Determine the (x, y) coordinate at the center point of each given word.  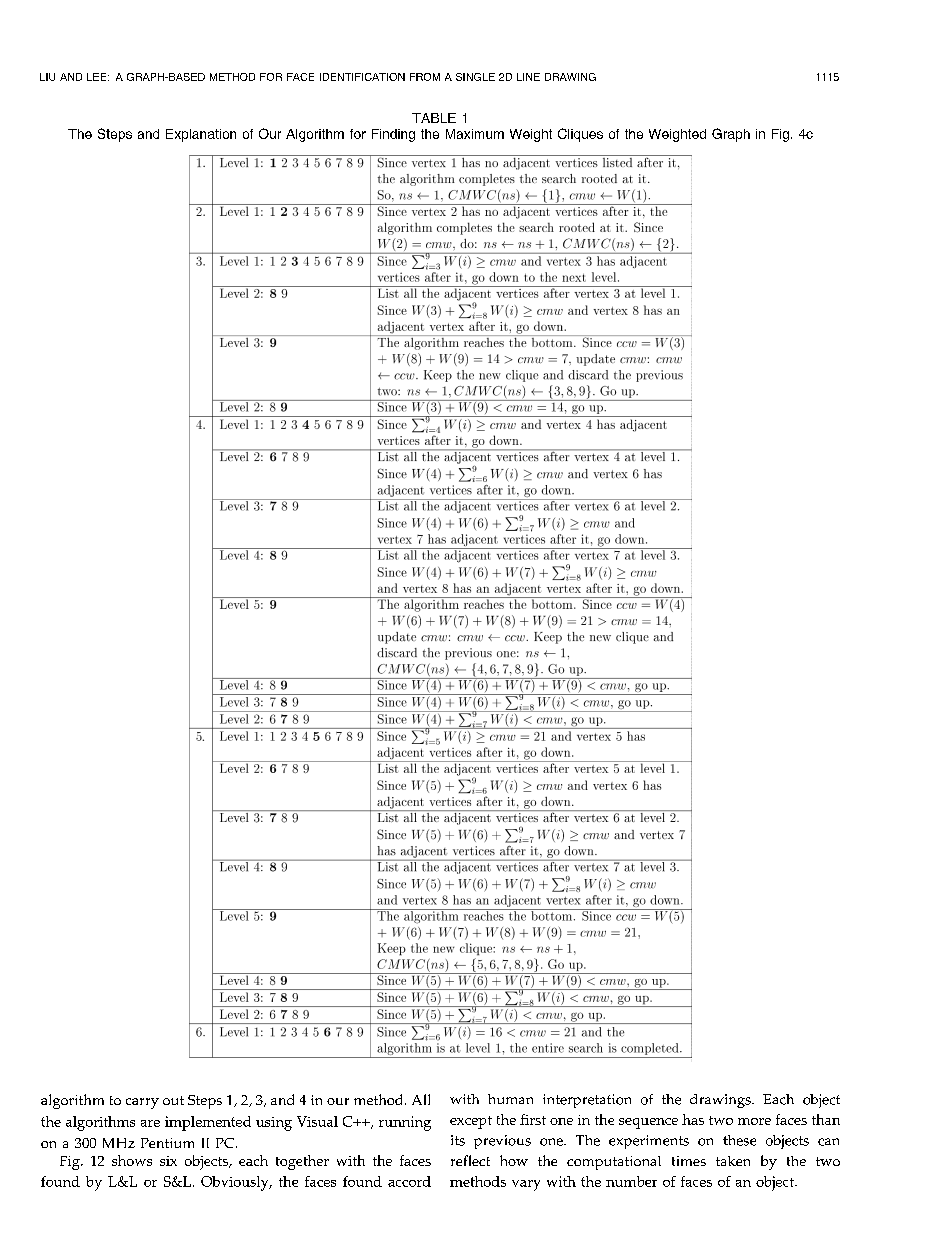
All (421, 1099)
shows (132, 1160)
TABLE (434, 118)
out (173, 1100)
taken (733, 1161)
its (458, 1140)
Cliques (580, 135)
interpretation (587, 1101)
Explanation (201, 135)
